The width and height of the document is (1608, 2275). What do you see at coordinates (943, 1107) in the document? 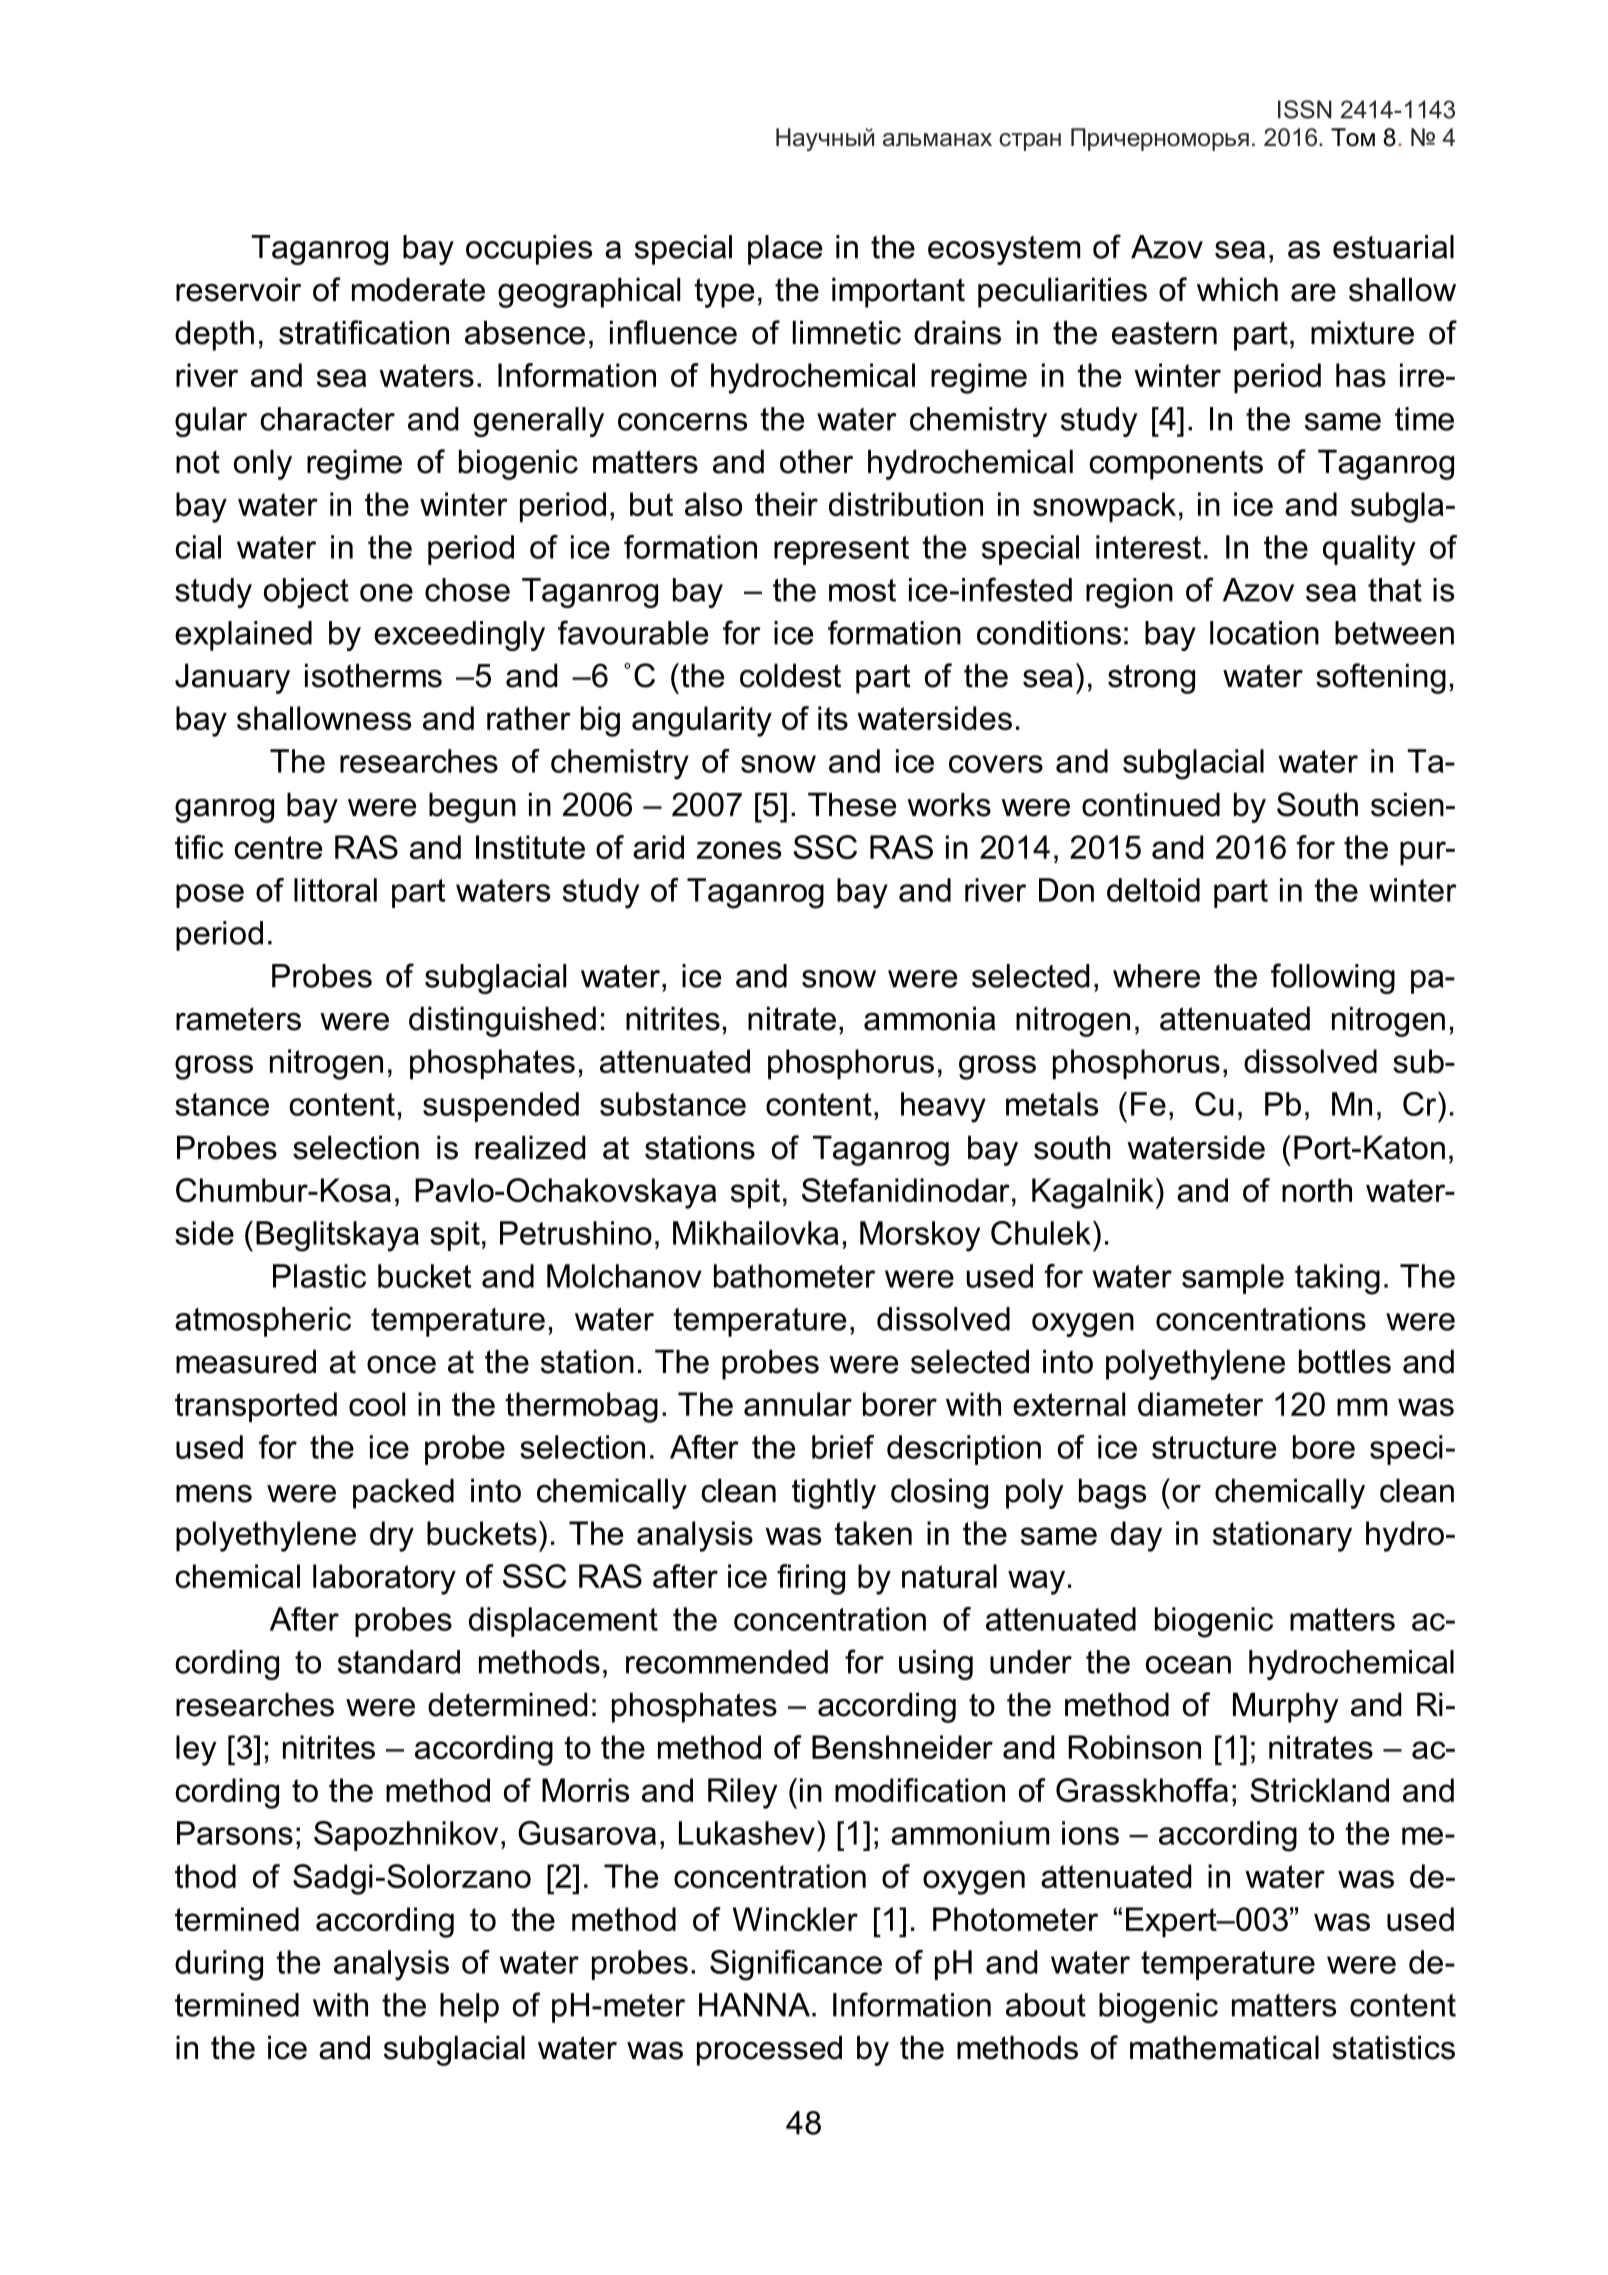
I see `heavy` at bounding box center [943, 1107].
